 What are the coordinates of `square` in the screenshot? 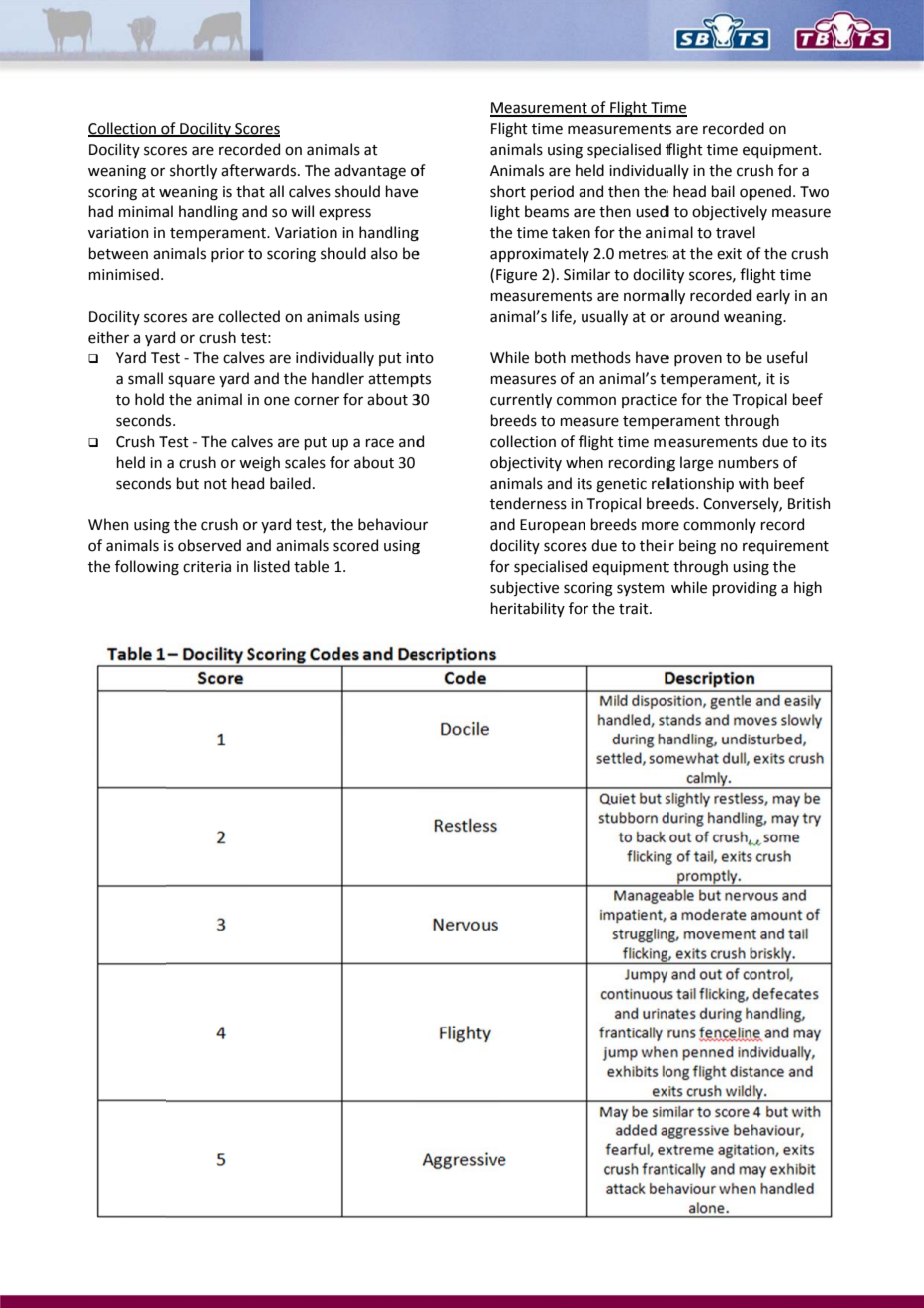 It's located at (191, 381).
